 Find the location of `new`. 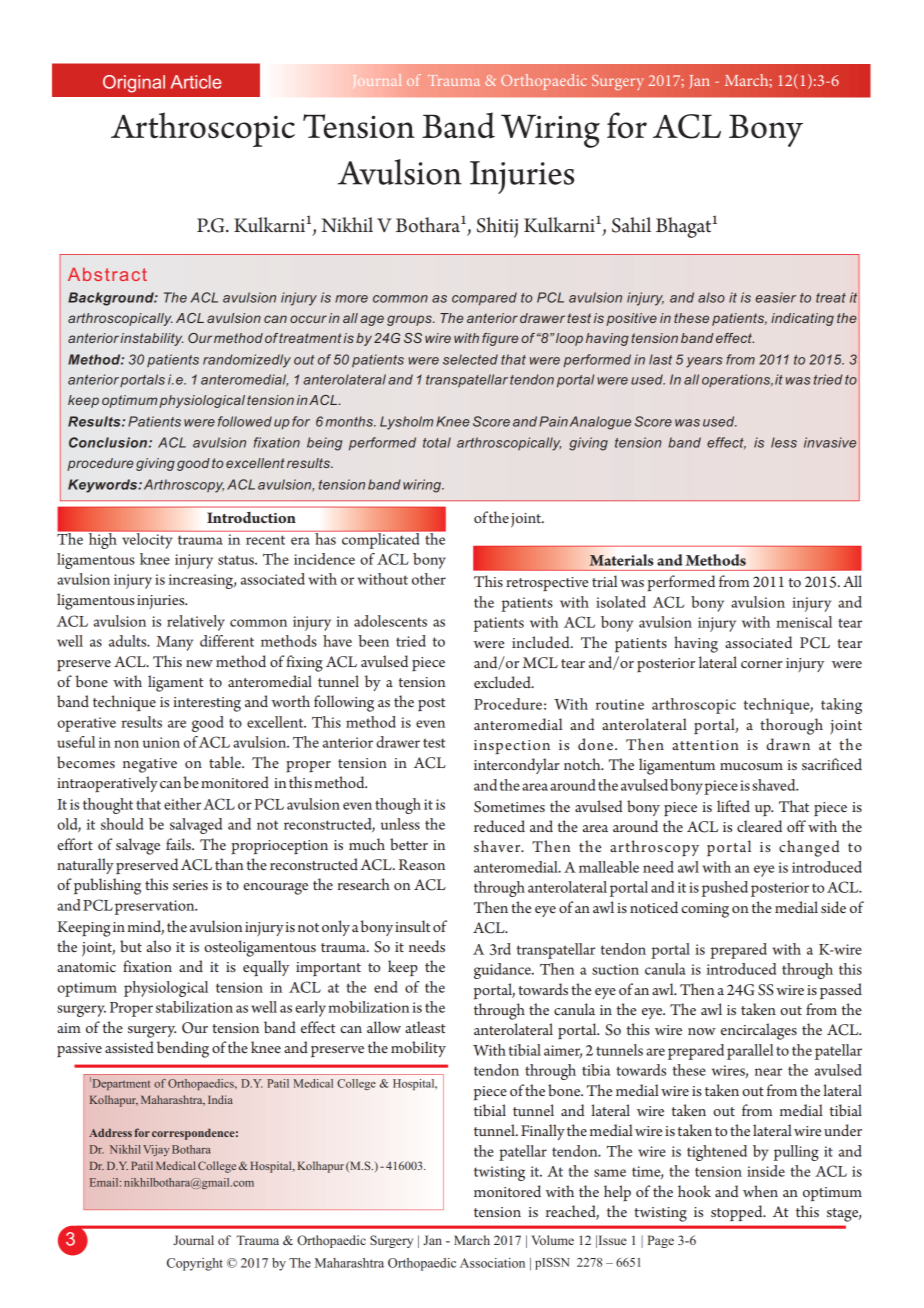

new is located at coordinates (199, 663).
